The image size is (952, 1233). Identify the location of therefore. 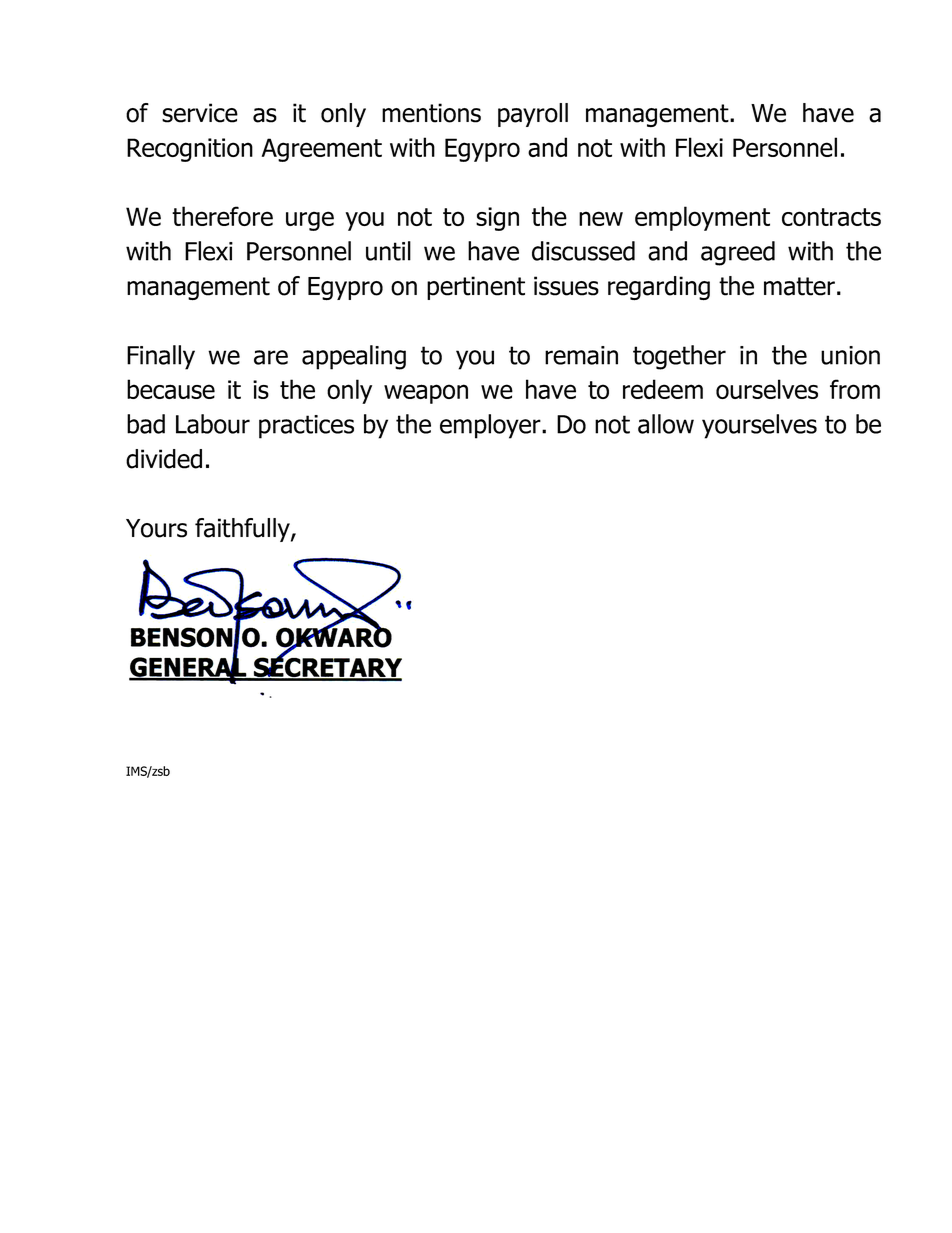
(222, 216).
